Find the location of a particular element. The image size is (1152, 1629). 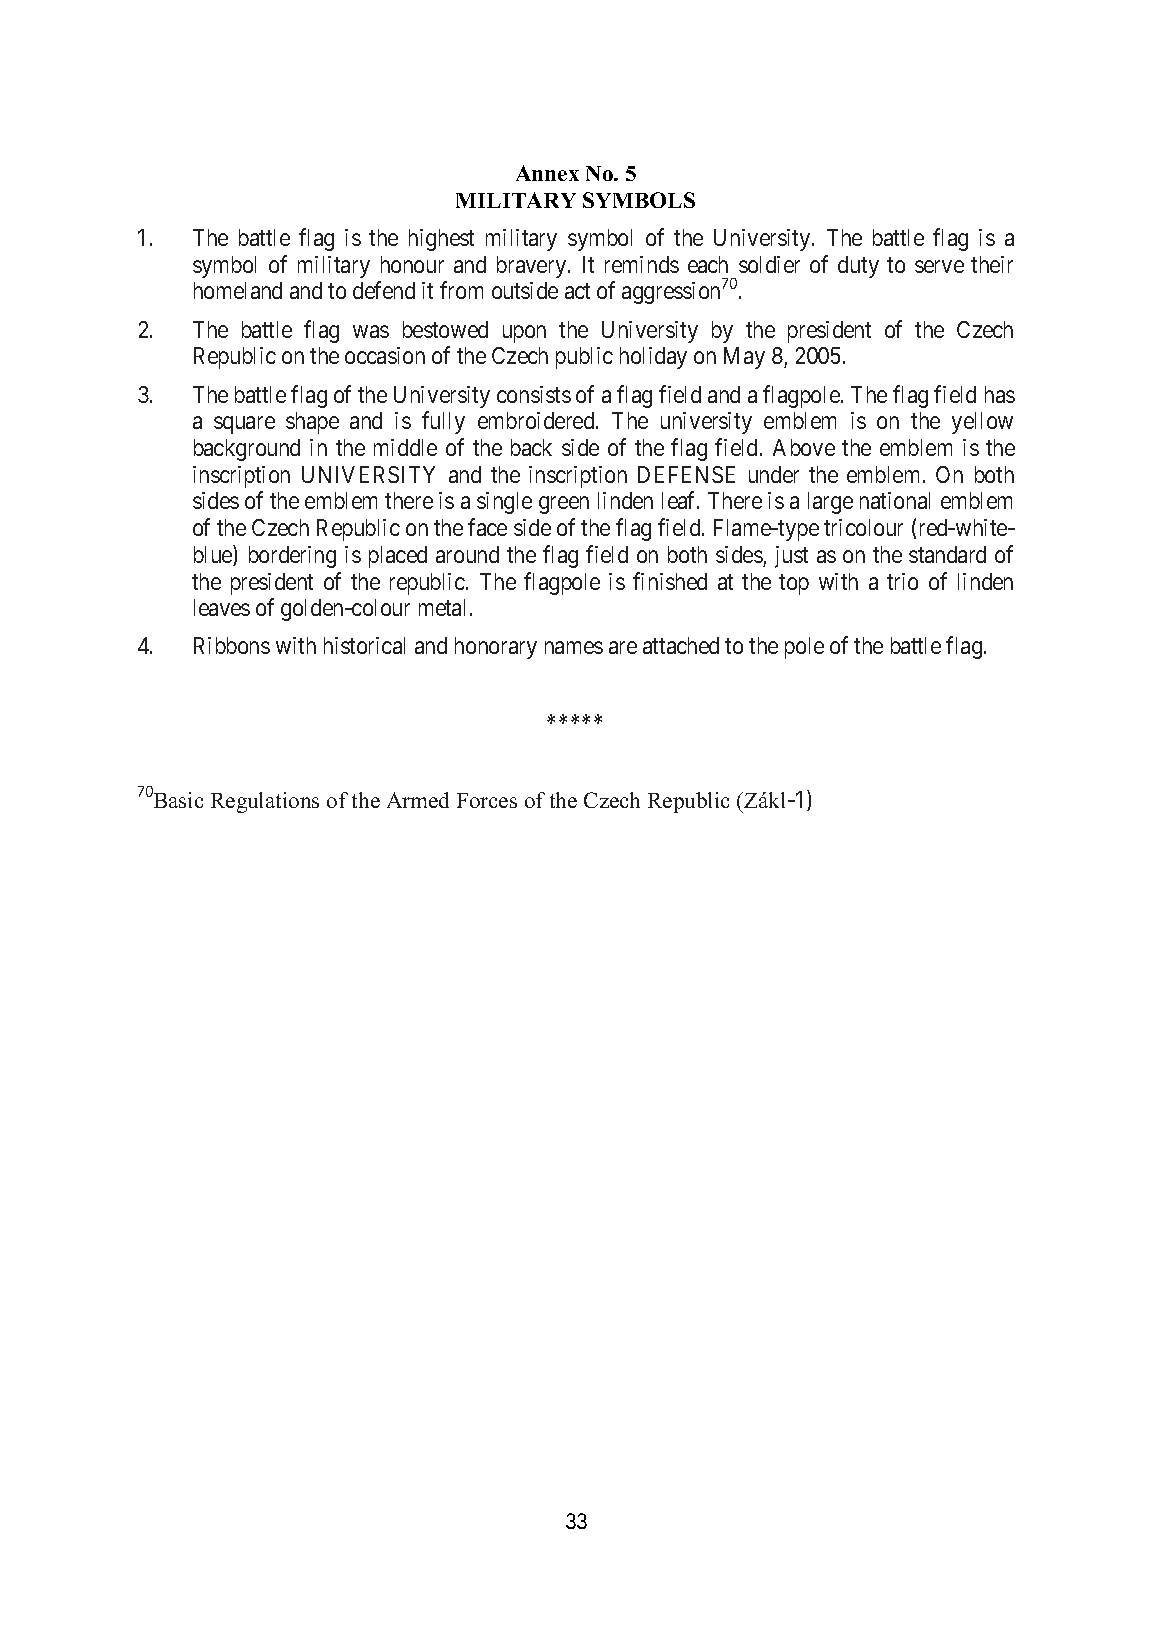

names is located at coordinates (574, 648).
